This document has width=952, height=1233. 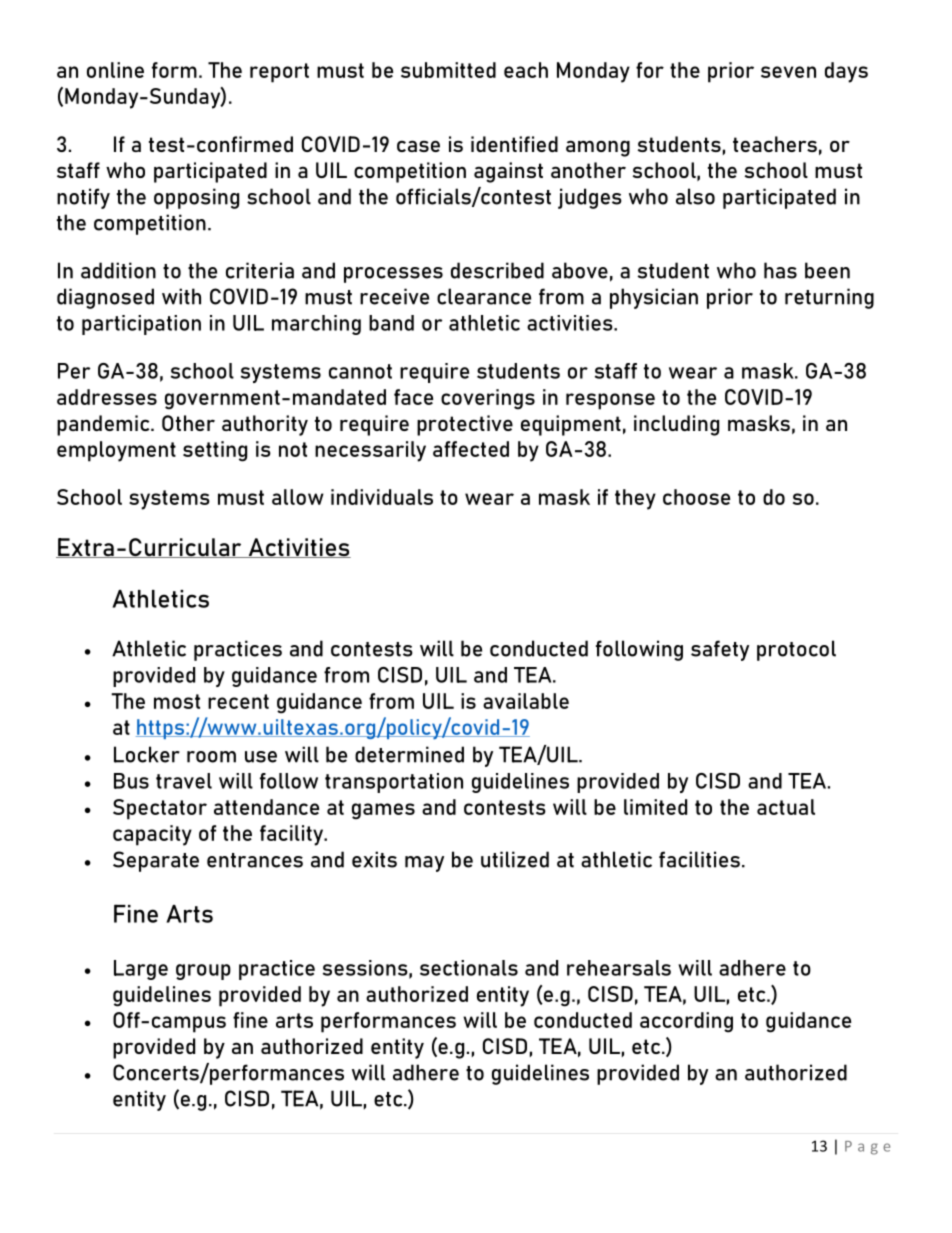 I want to click on sectionals, so click(x=469, y=968).
